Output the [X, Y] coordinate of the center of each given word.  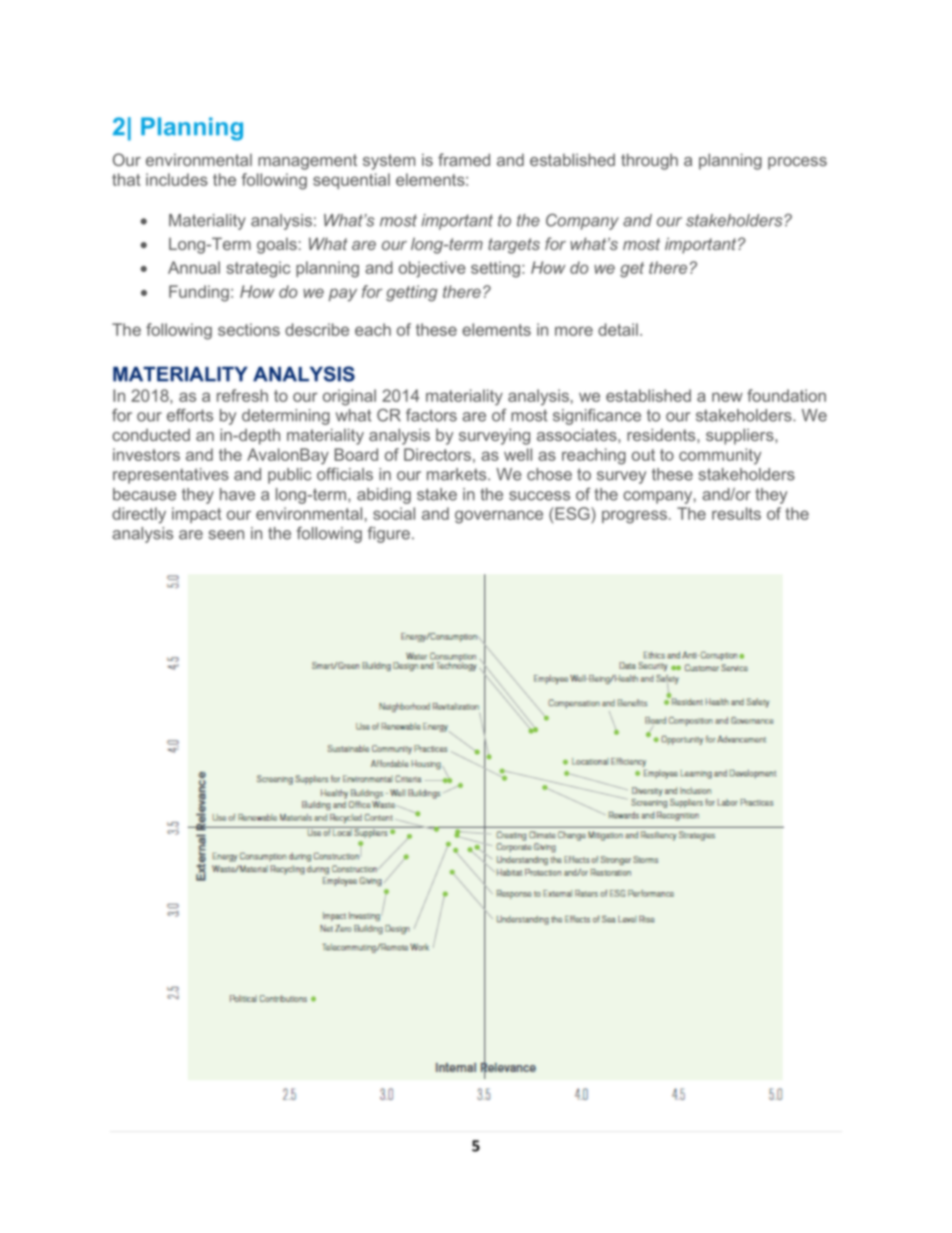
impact [196, 515]
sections [249, 329]
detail [618, 329]
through [649, 161]
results [736, 513]
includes [177, 179]
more [574, 331]
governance [499, 517]
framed [464, 159]
